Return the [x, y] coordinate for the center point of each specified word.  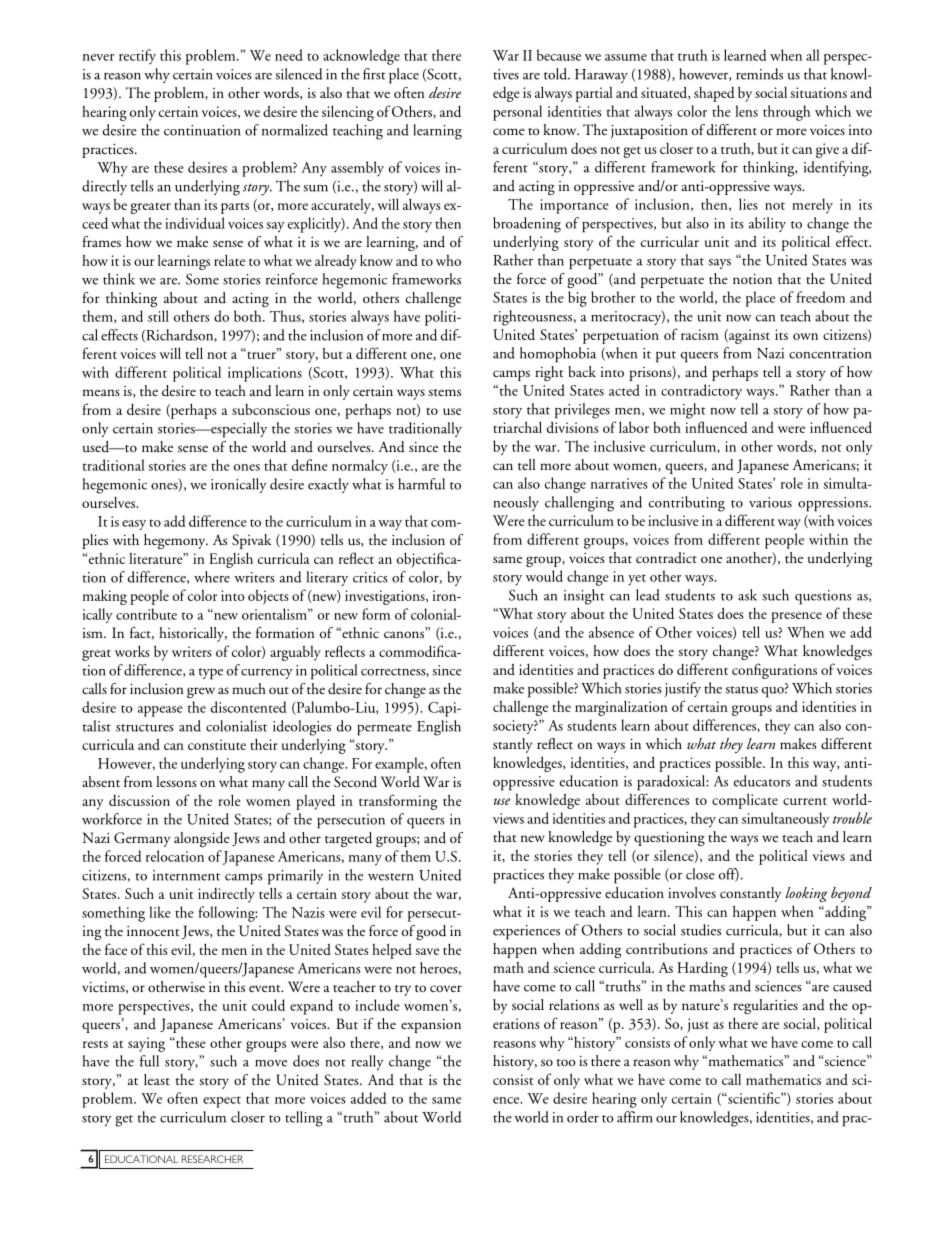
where [212, 577]
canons [405, 634]
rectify [137, 57]
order [583, 1117]
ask [747, 595]
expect [222, 1102]
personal [517, 113]
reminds [759, 74]
